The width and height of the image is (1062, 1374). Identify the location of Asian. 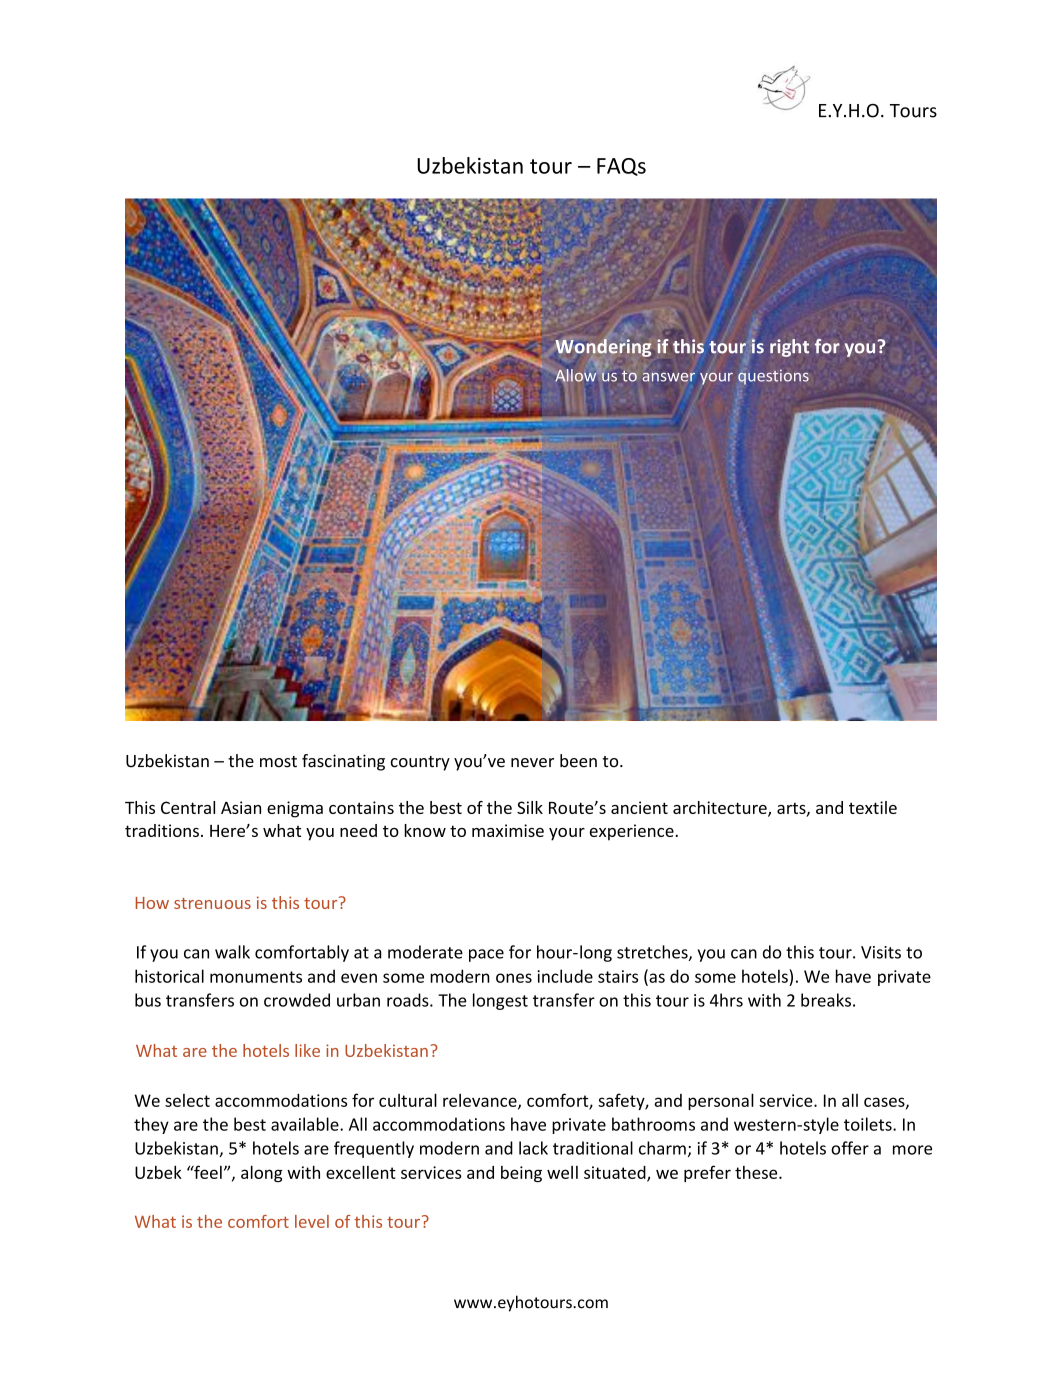
(241, 807).
